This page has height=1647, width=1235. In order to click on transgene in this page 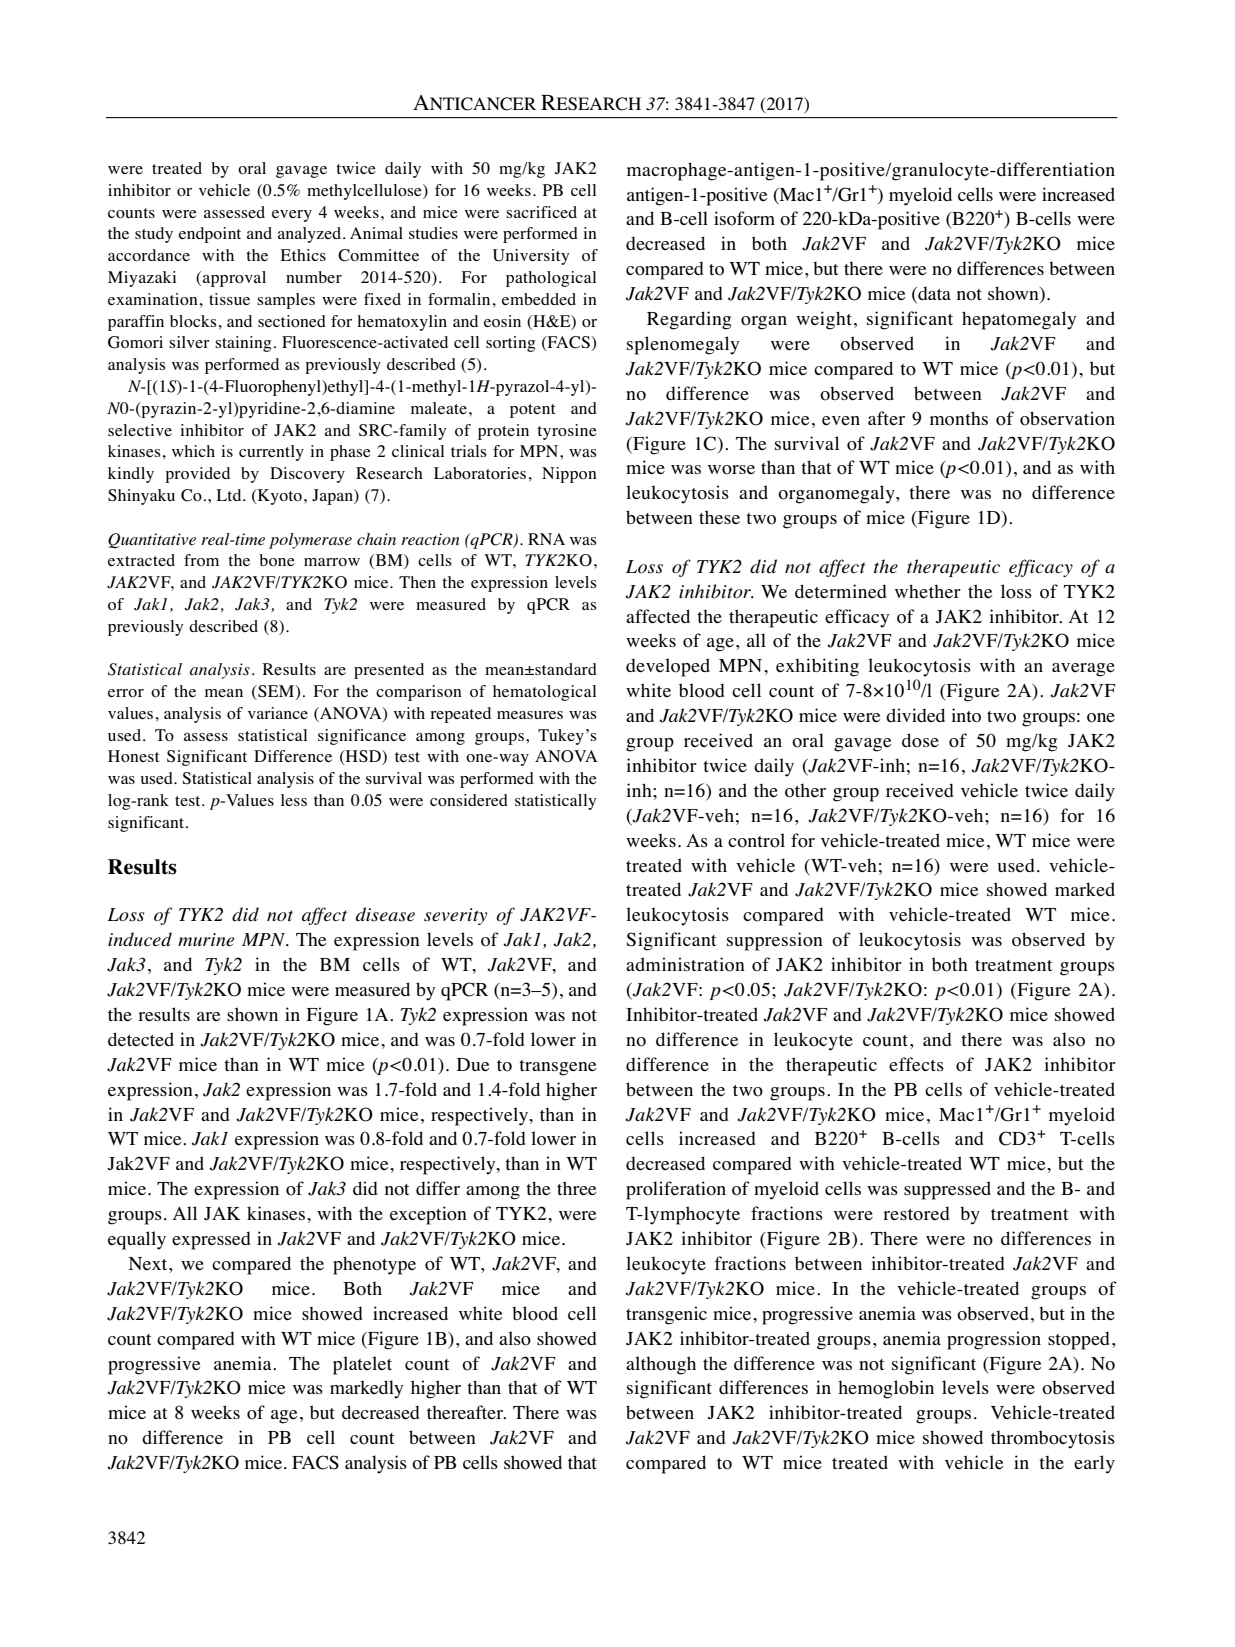, I will do `click(557, 1068)`.
